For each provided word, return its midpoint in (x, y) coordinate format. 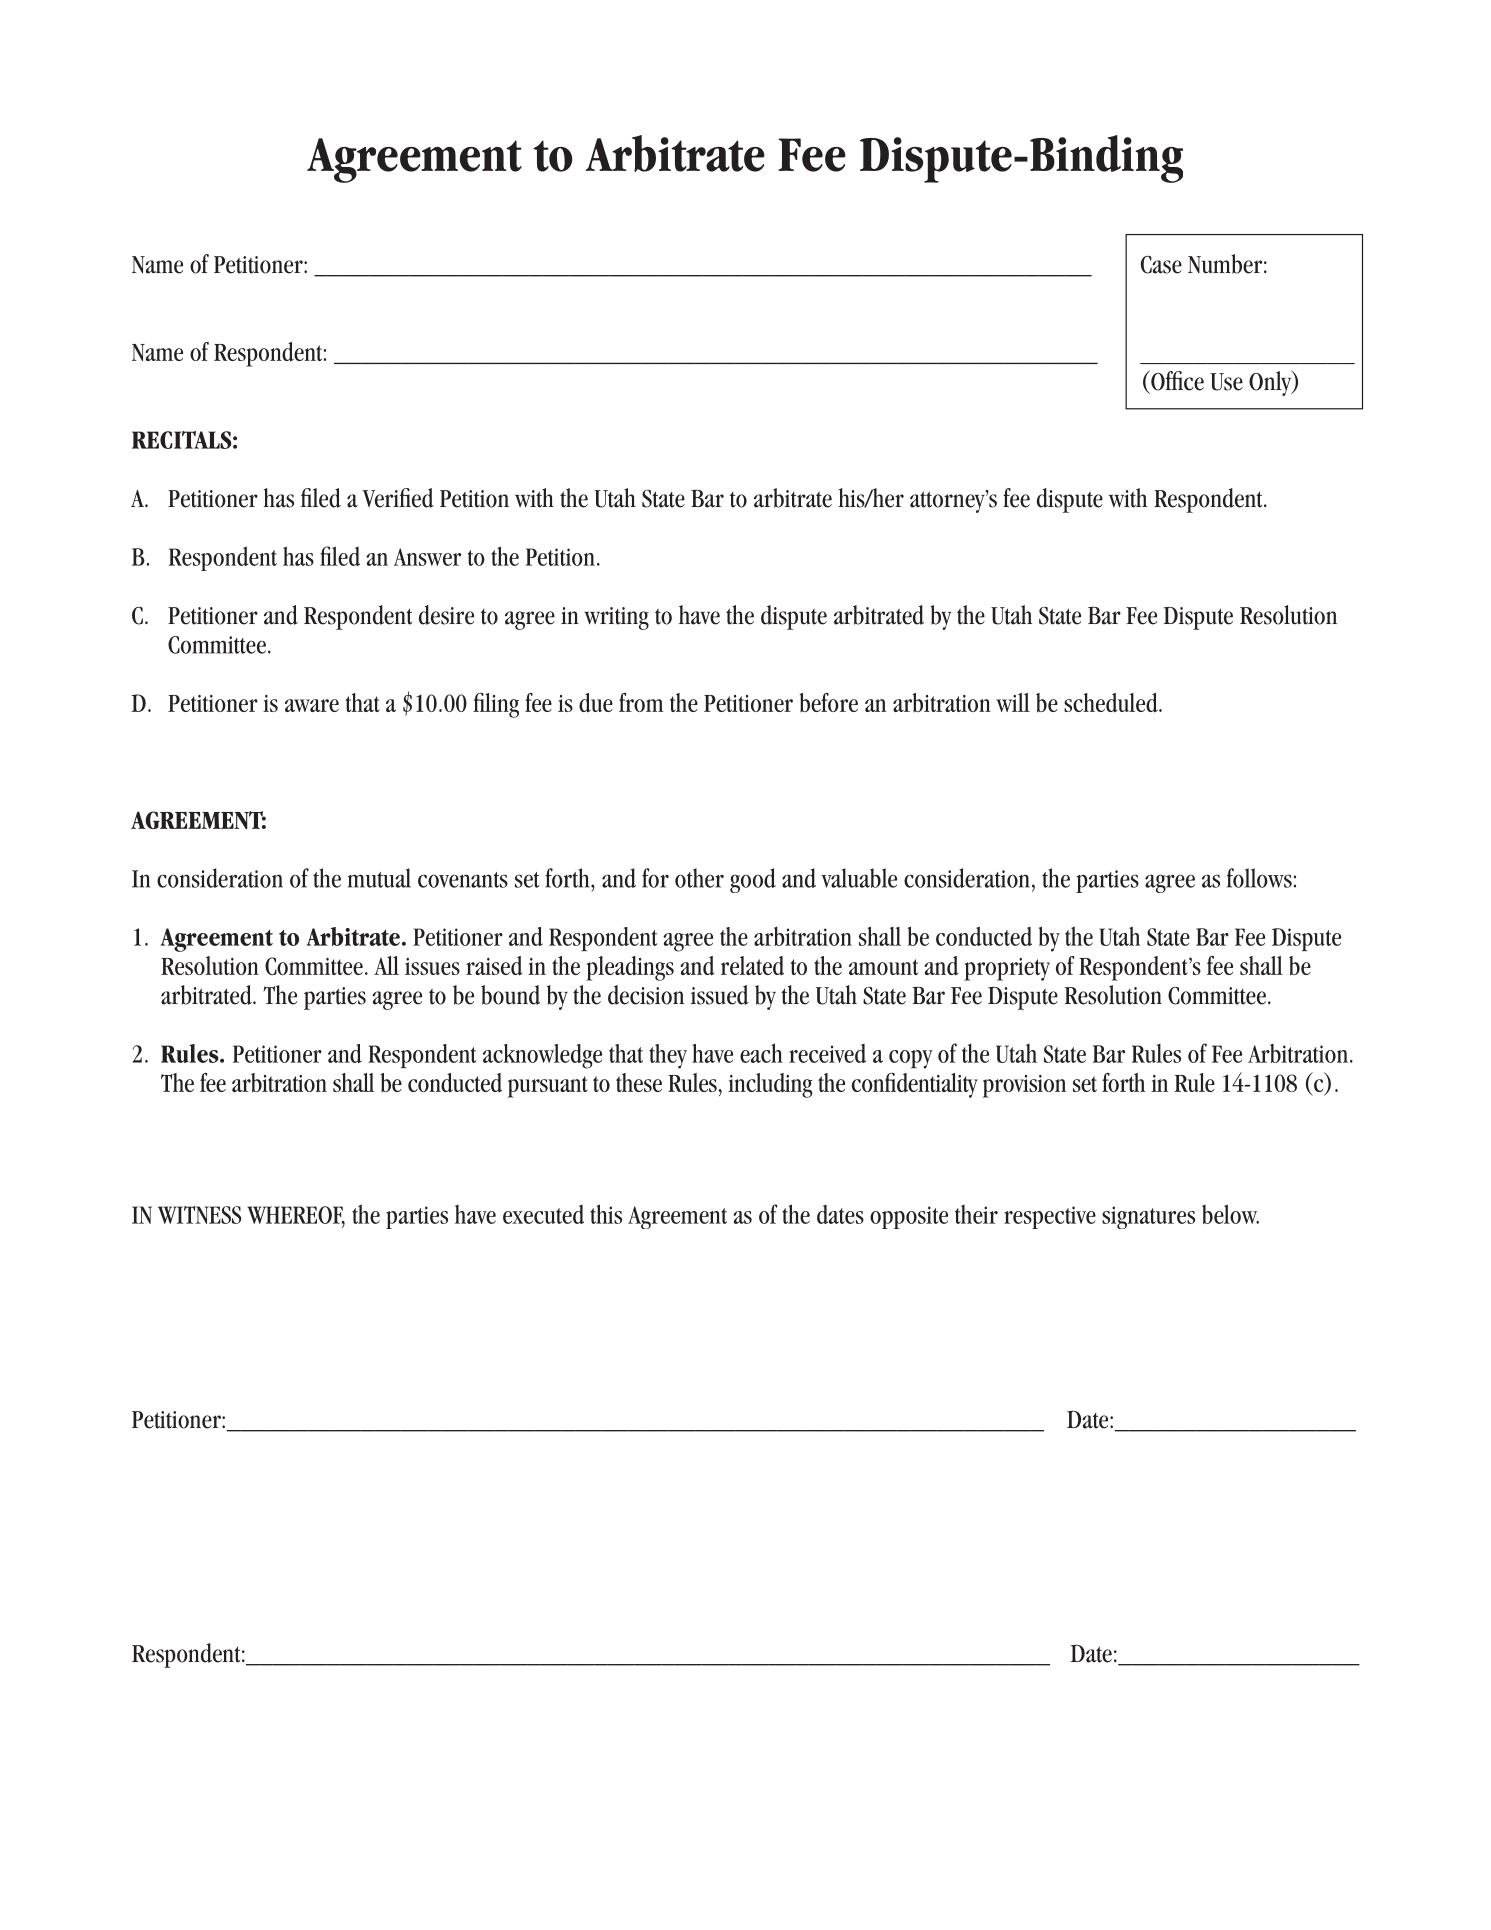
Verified (398, 498)
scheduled (1112, 703)
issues (432, 966)
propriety (1007, 969)
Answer (427, 557)
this (606, 1214)
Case (1161, 265)
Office (1176, 380)
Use (1226, 382)
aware (312, 705)
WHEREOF (296, 1216)
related (752, 965)
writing (616, 618)
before (828, 702)
